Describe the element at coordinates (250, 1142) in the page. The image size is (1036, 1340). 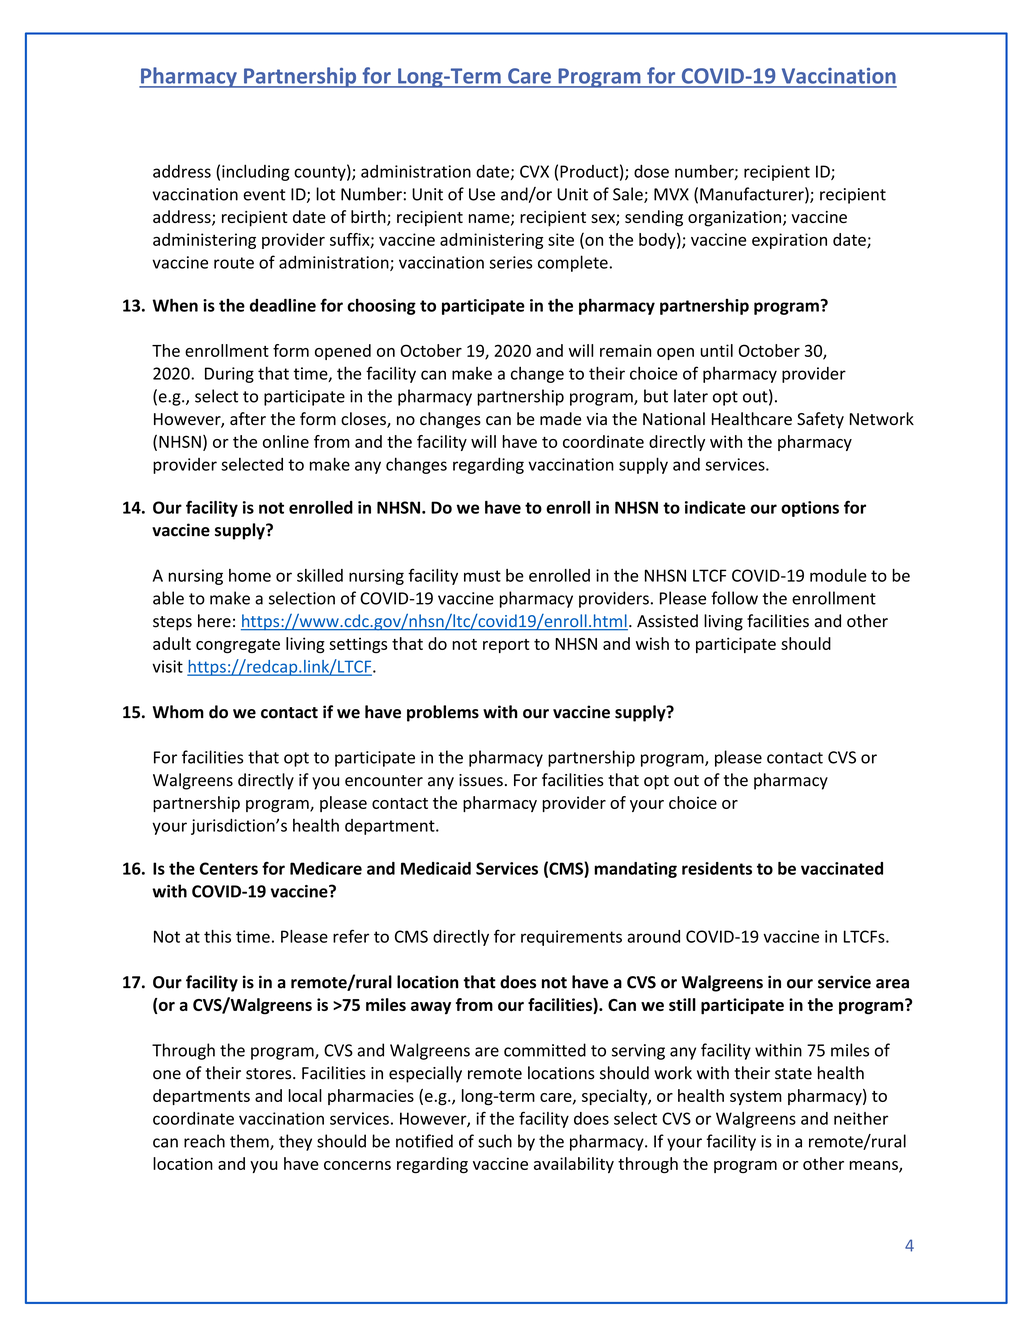
I see `them` at that location.
